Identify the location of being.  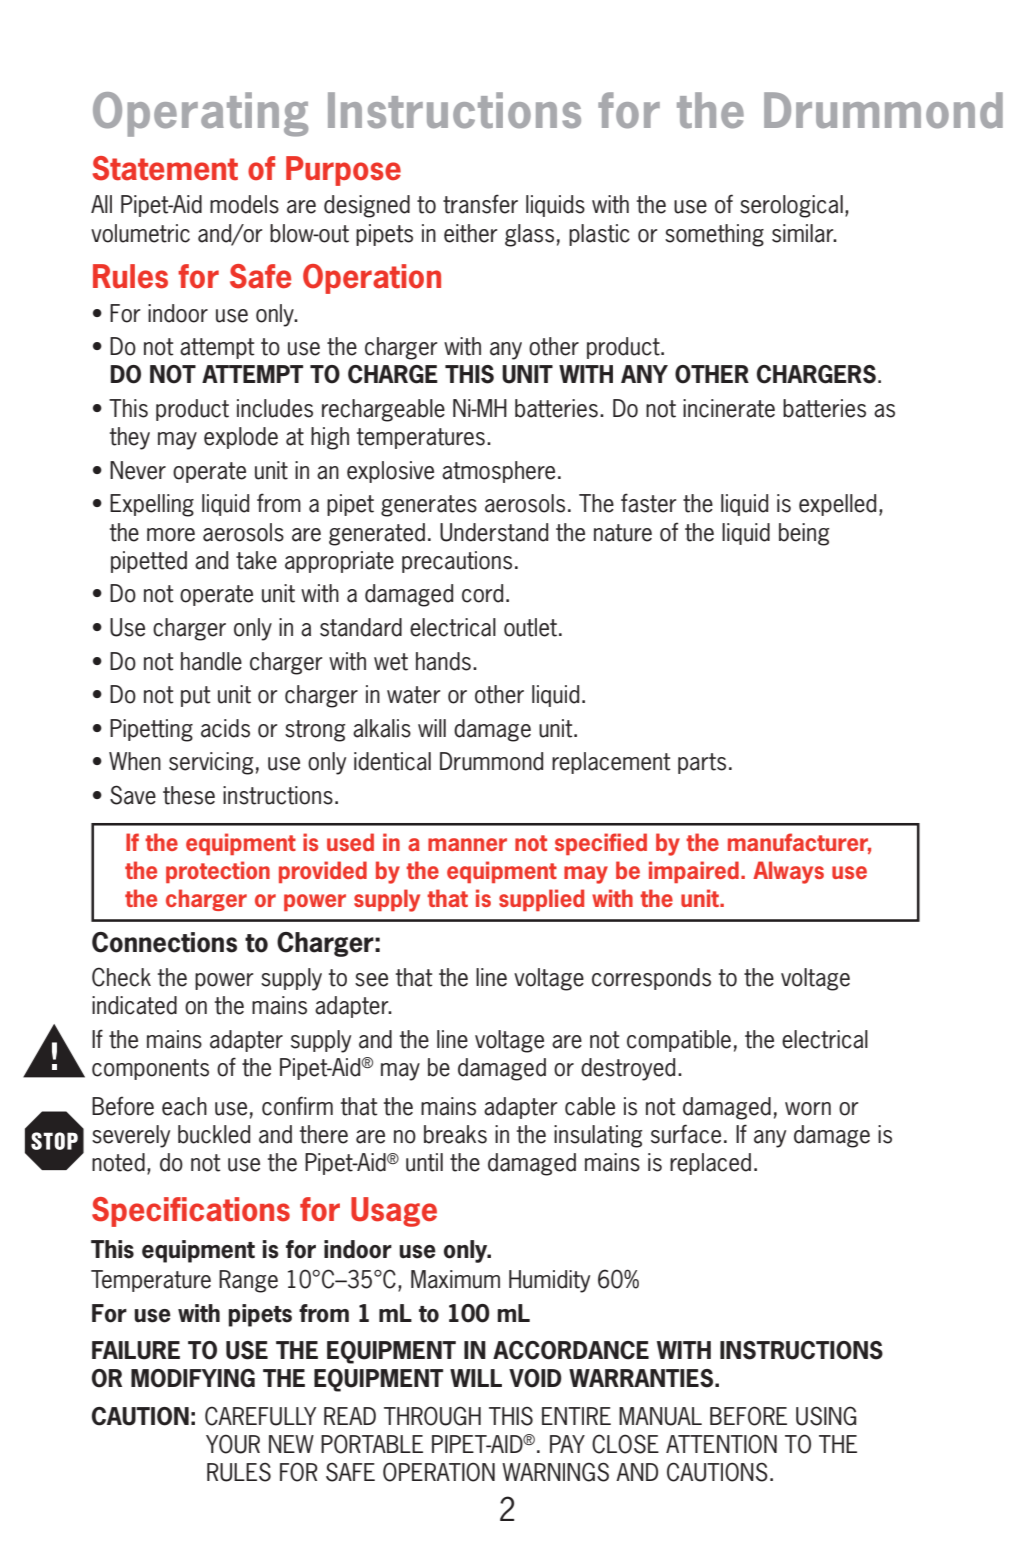
(804, 534).
